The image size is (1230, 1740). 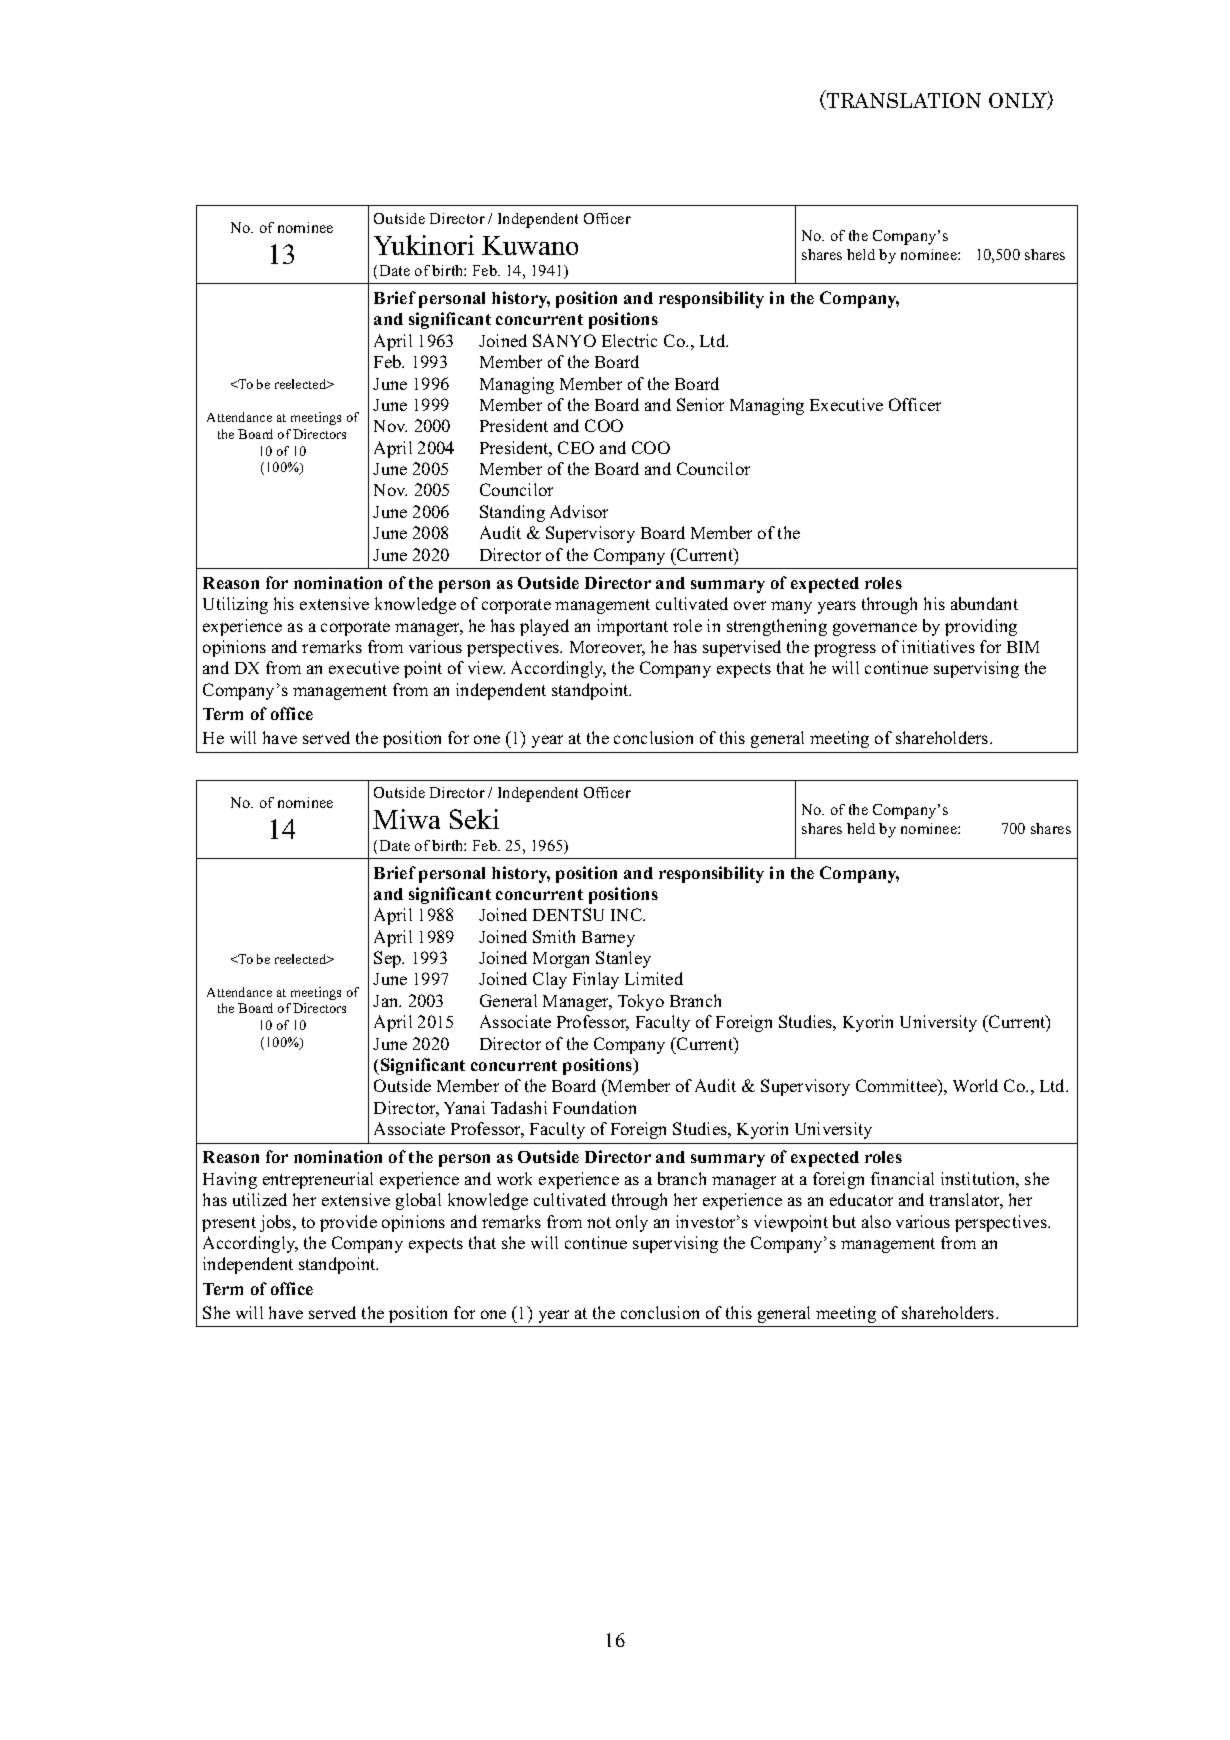 What do you see at coordinates (984, 603) in the image?
I see `abundant` at bounding box center [984, 603].
